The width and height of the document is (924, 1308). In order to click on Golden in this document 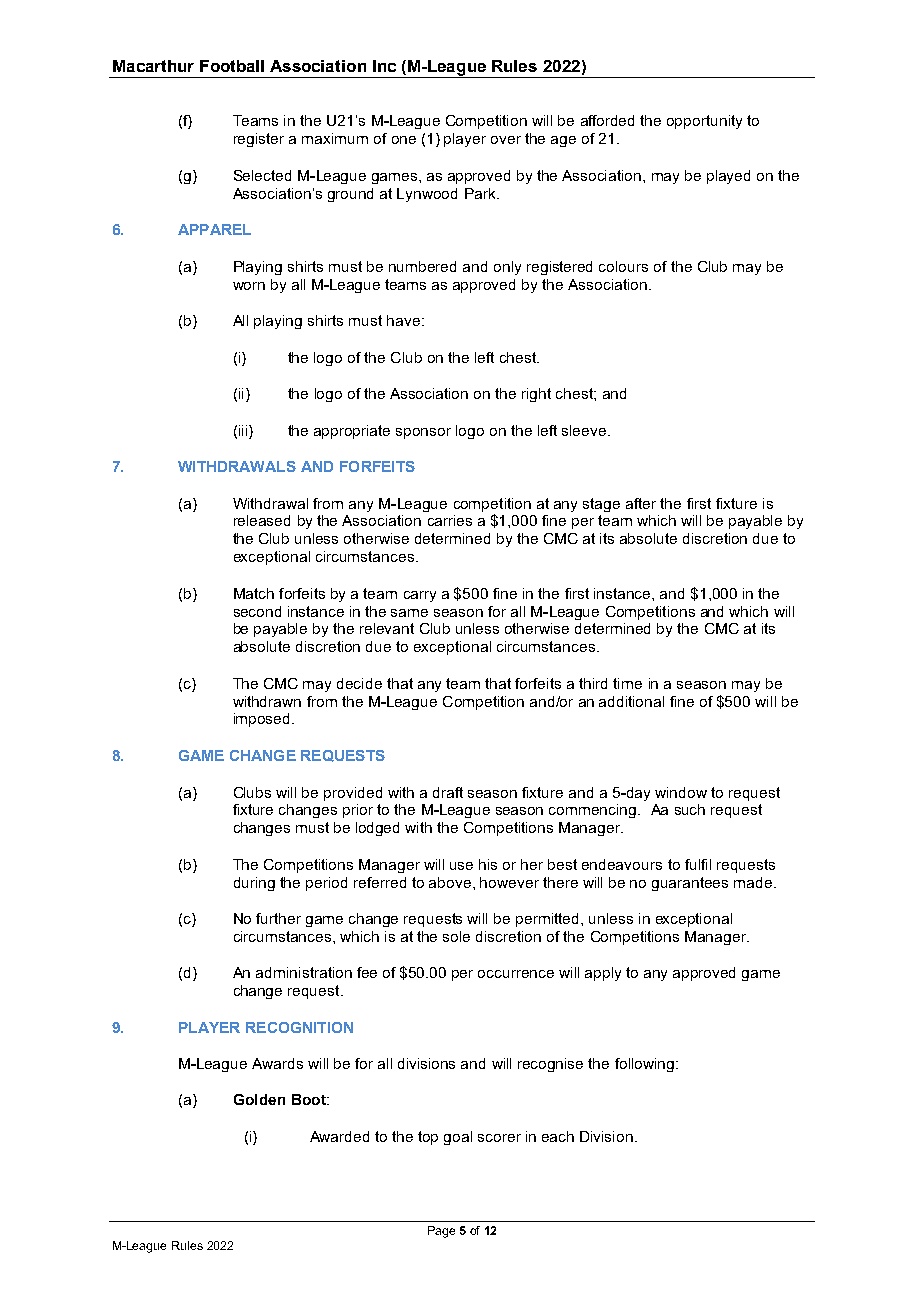, I will do `click(259, 1099)`.
